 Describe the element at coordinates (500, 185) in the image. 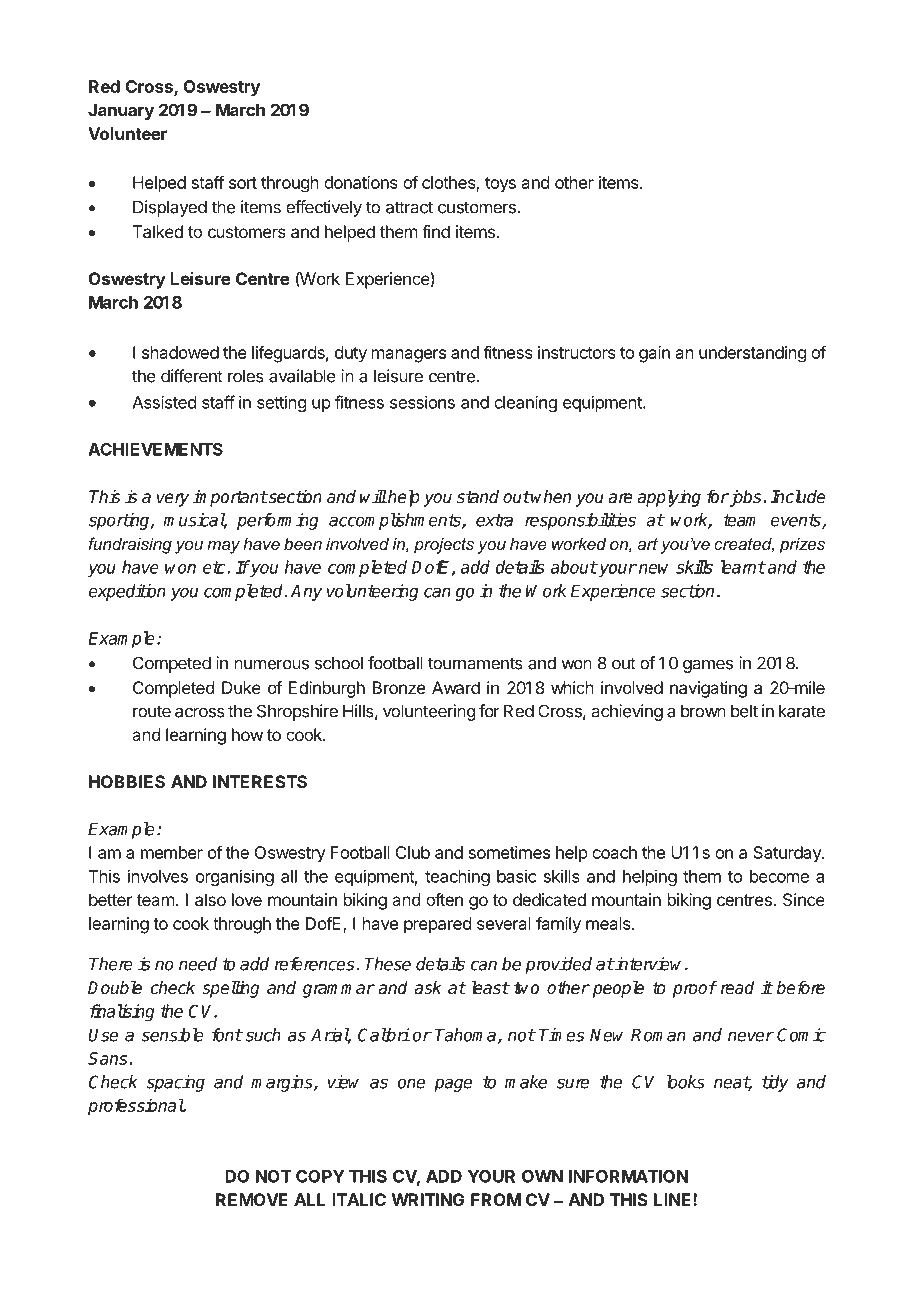

I see `toys` at that location.
